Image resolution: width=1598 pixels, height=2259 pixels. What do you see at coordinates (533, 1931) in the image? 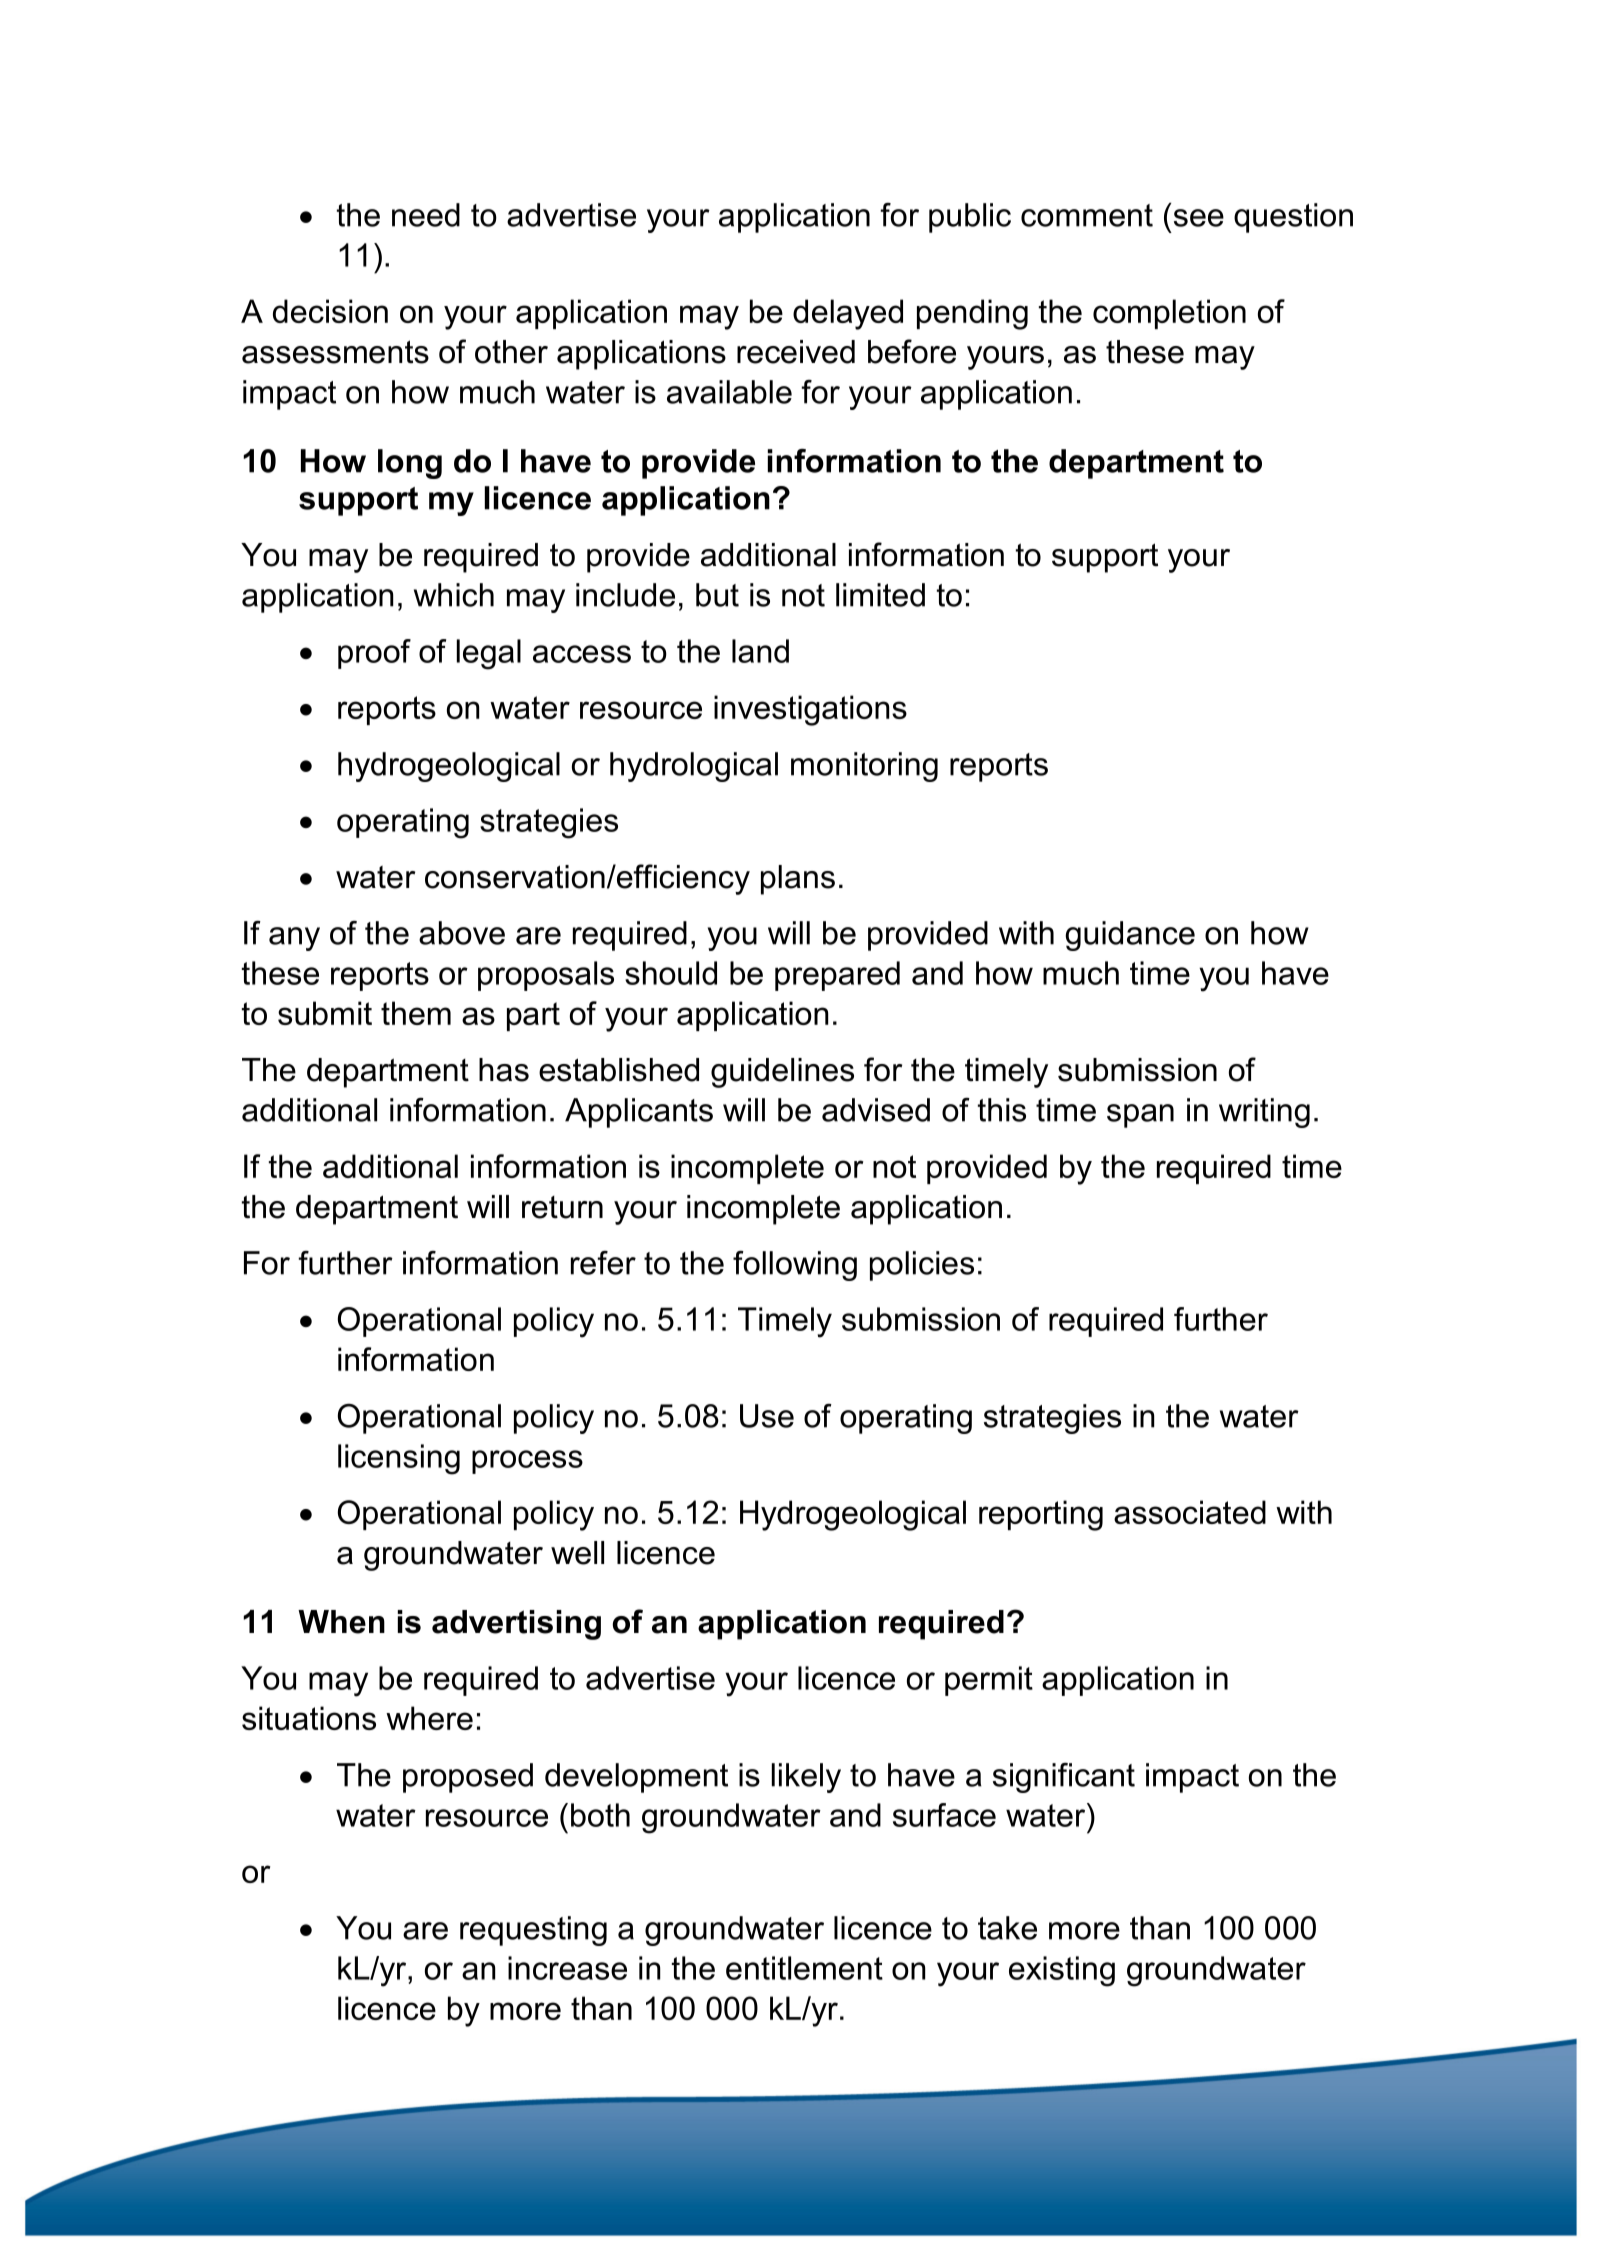
I see `requesting` at bounding box center [533, 1931].
